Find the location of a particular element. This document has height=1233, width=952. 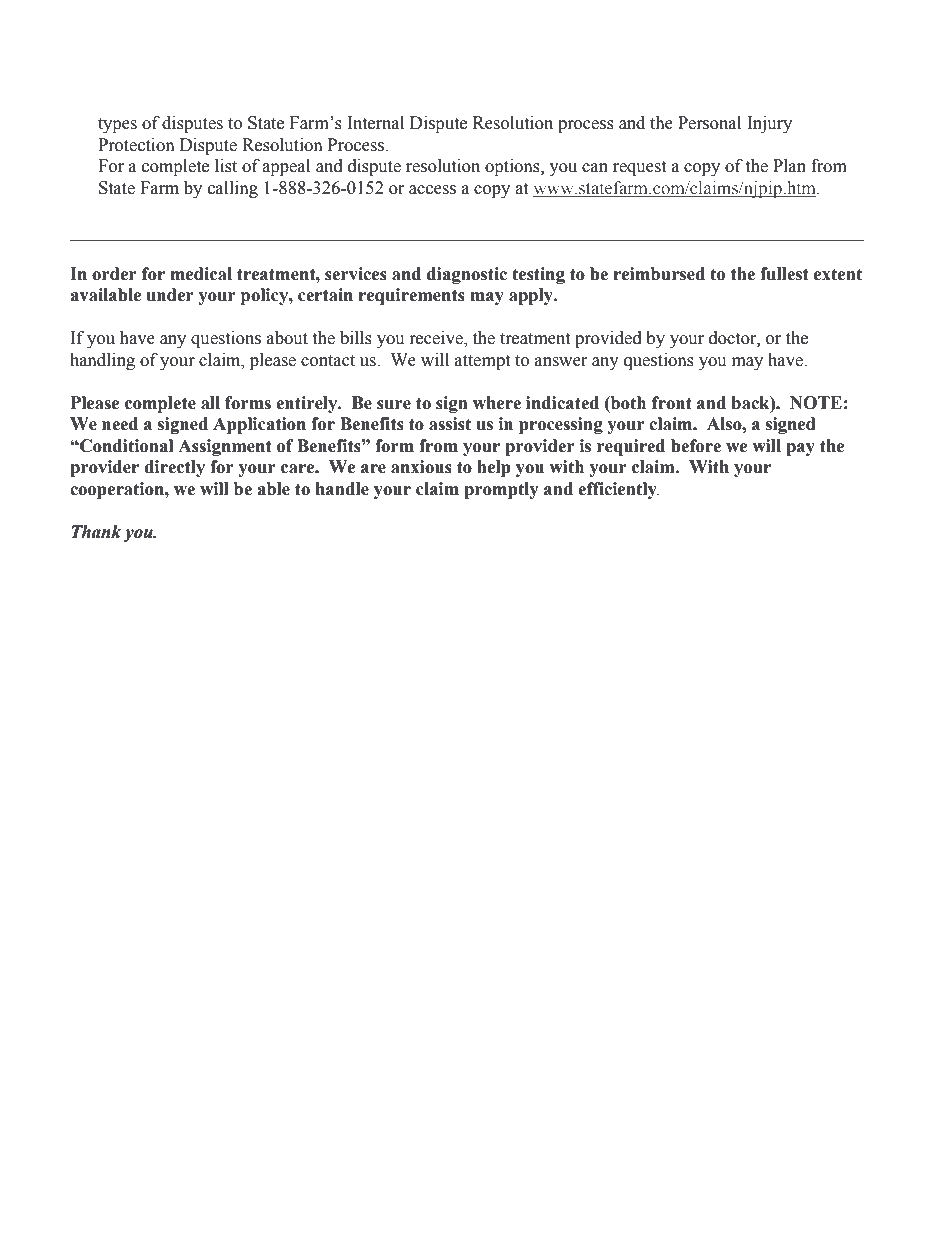

Thank is located at coordinates (96, 532).
